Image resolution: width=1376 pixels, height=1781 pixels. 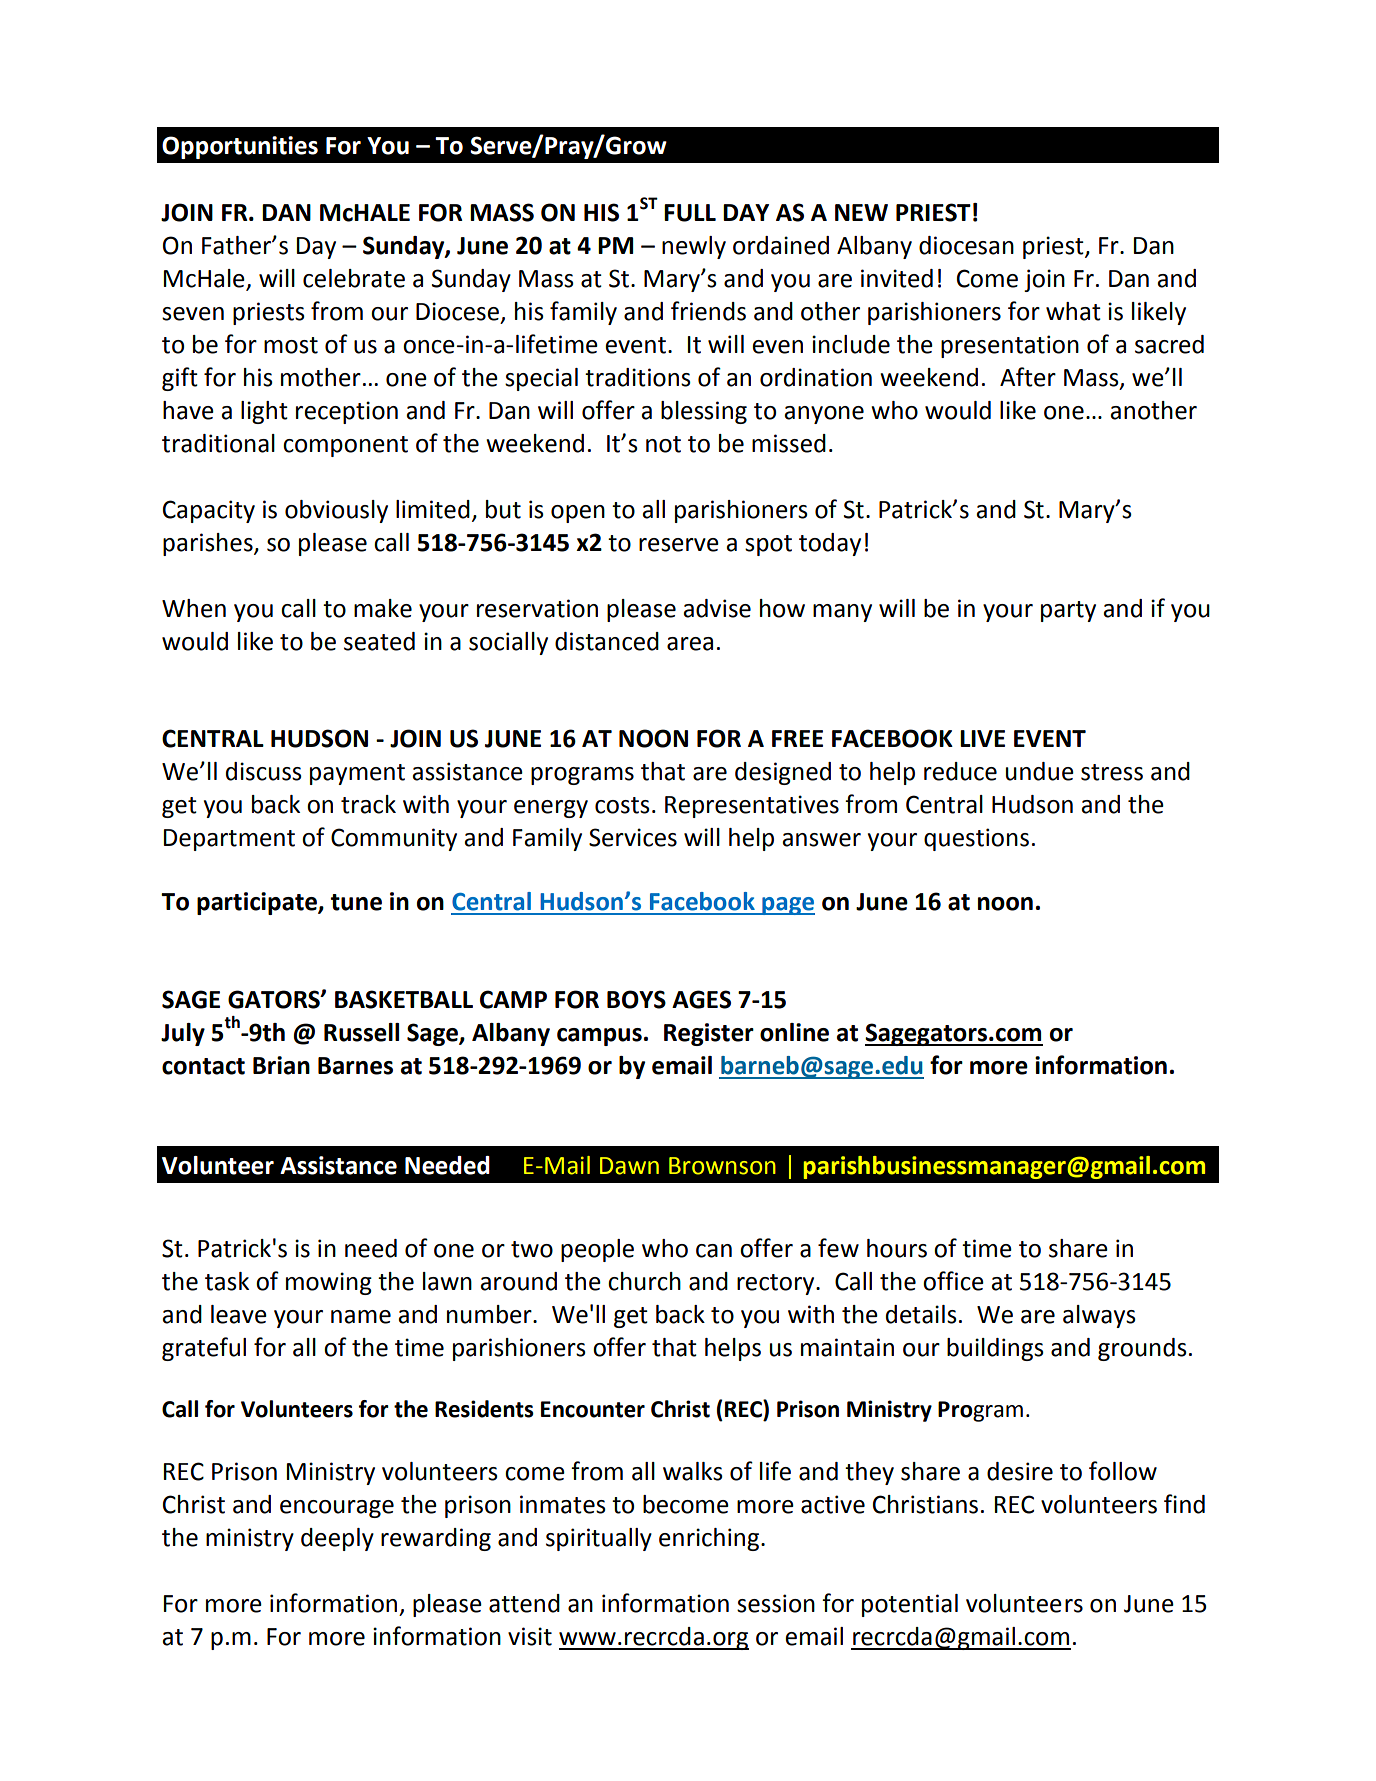 I want to click on deeply, so click(x=337, y=1539).
